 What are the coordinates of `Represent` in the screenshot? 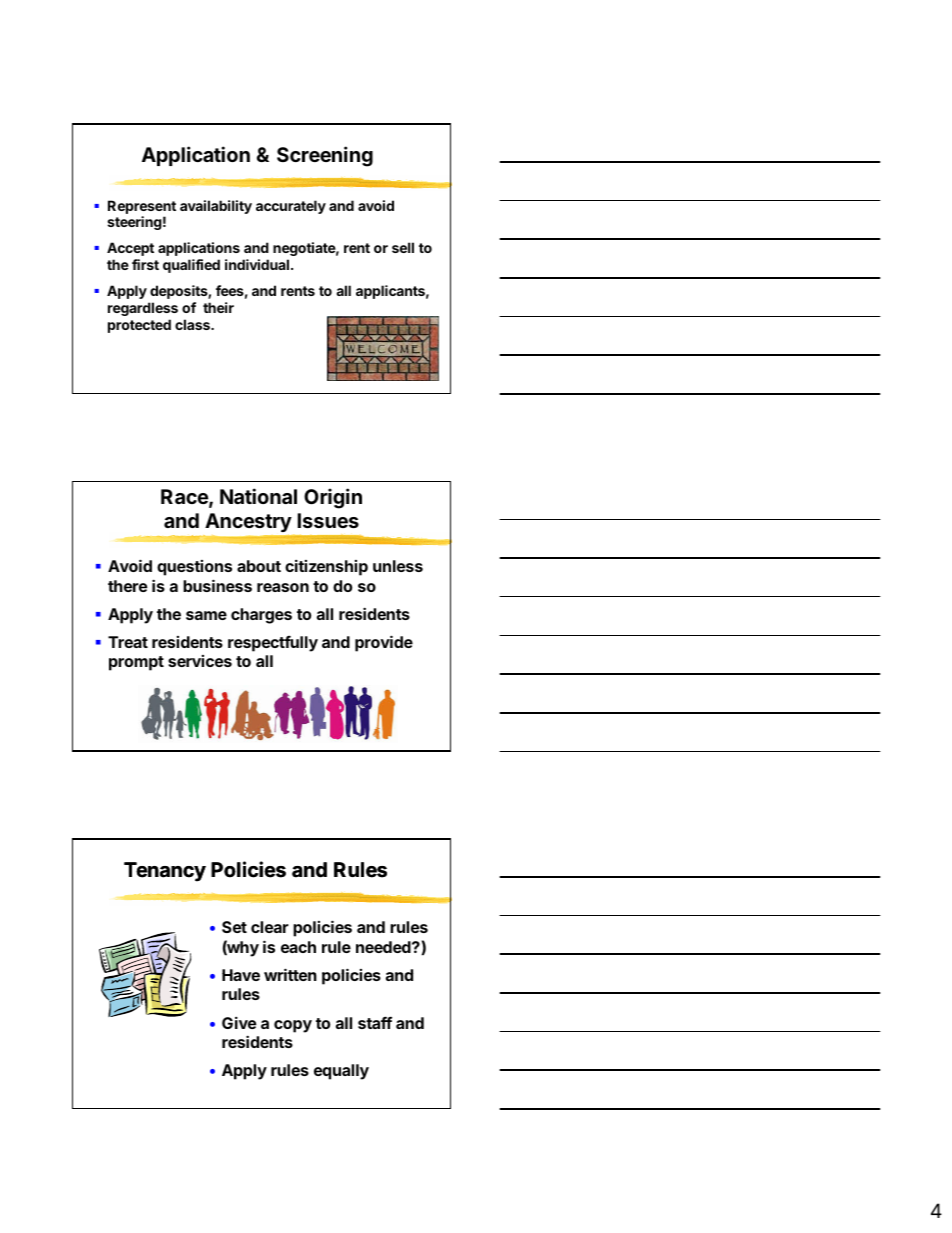 It's located at (142, 207).
